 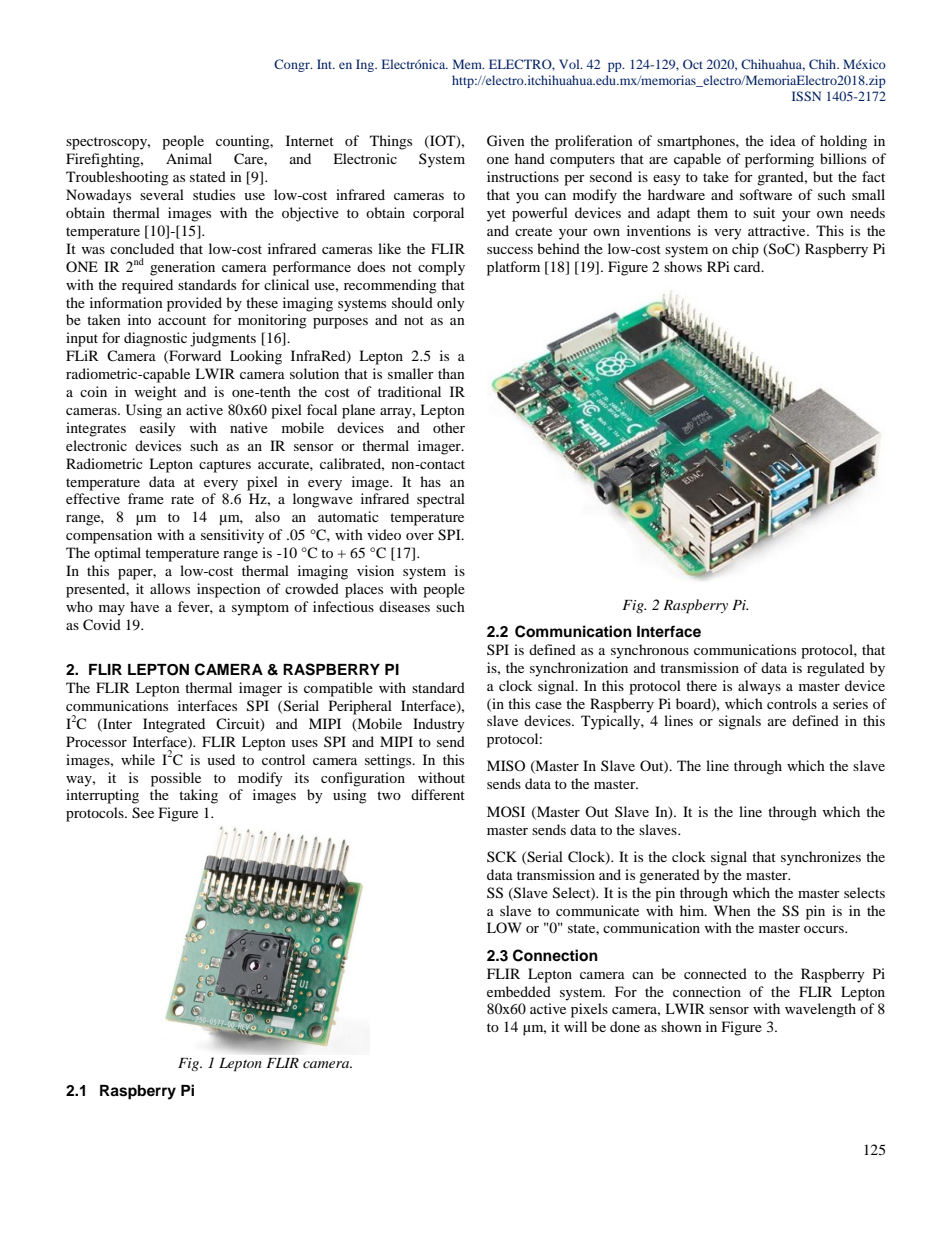 I want to click on regulated, so click(x=836, y=669).
